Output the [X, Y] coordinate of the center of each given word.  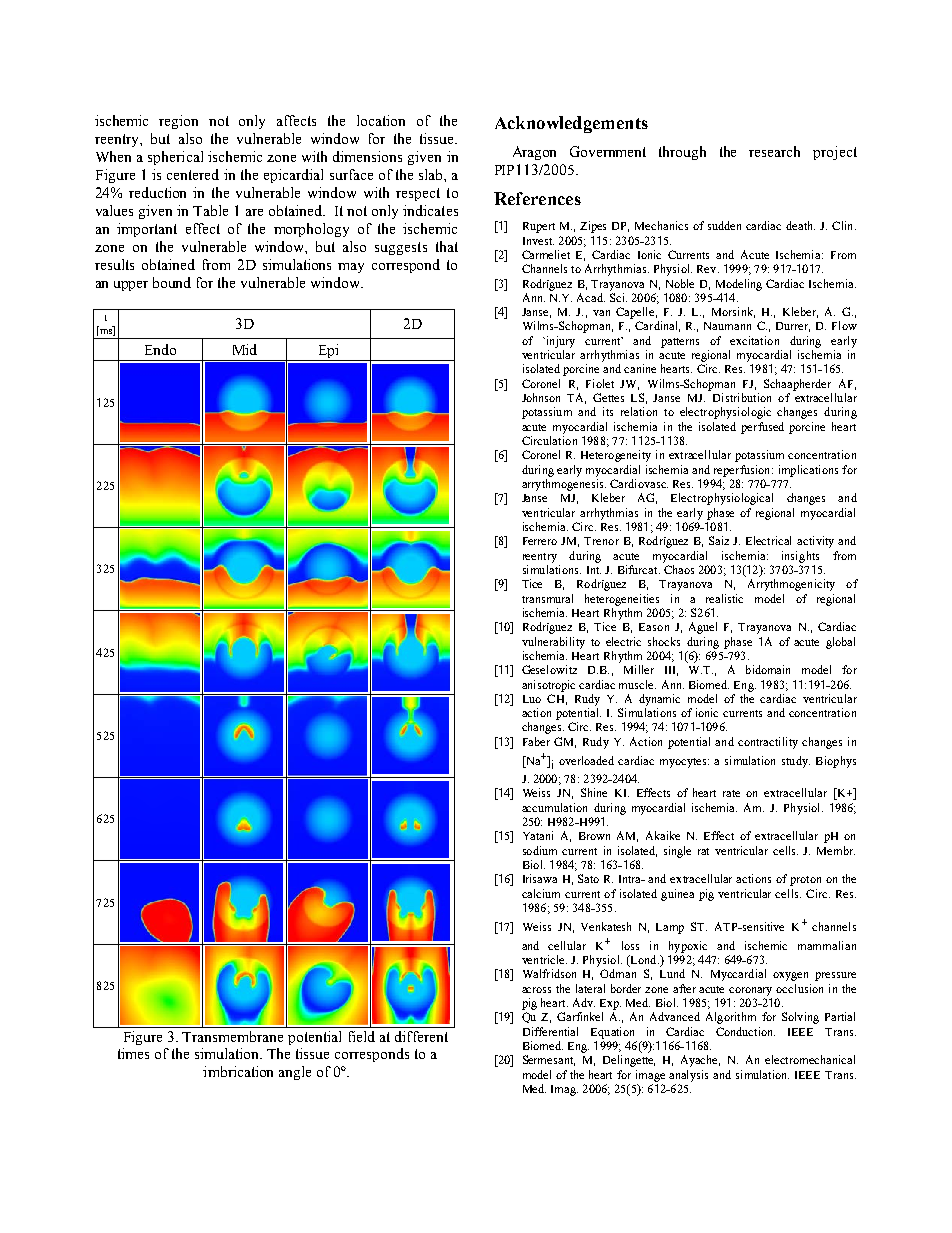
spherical [175, 158]
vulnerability [553, 643]
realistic [724, 598]
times [133, 1053]
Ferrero [540, 541]
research [774, 151]
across [536, 990]
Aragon [534, 153]
